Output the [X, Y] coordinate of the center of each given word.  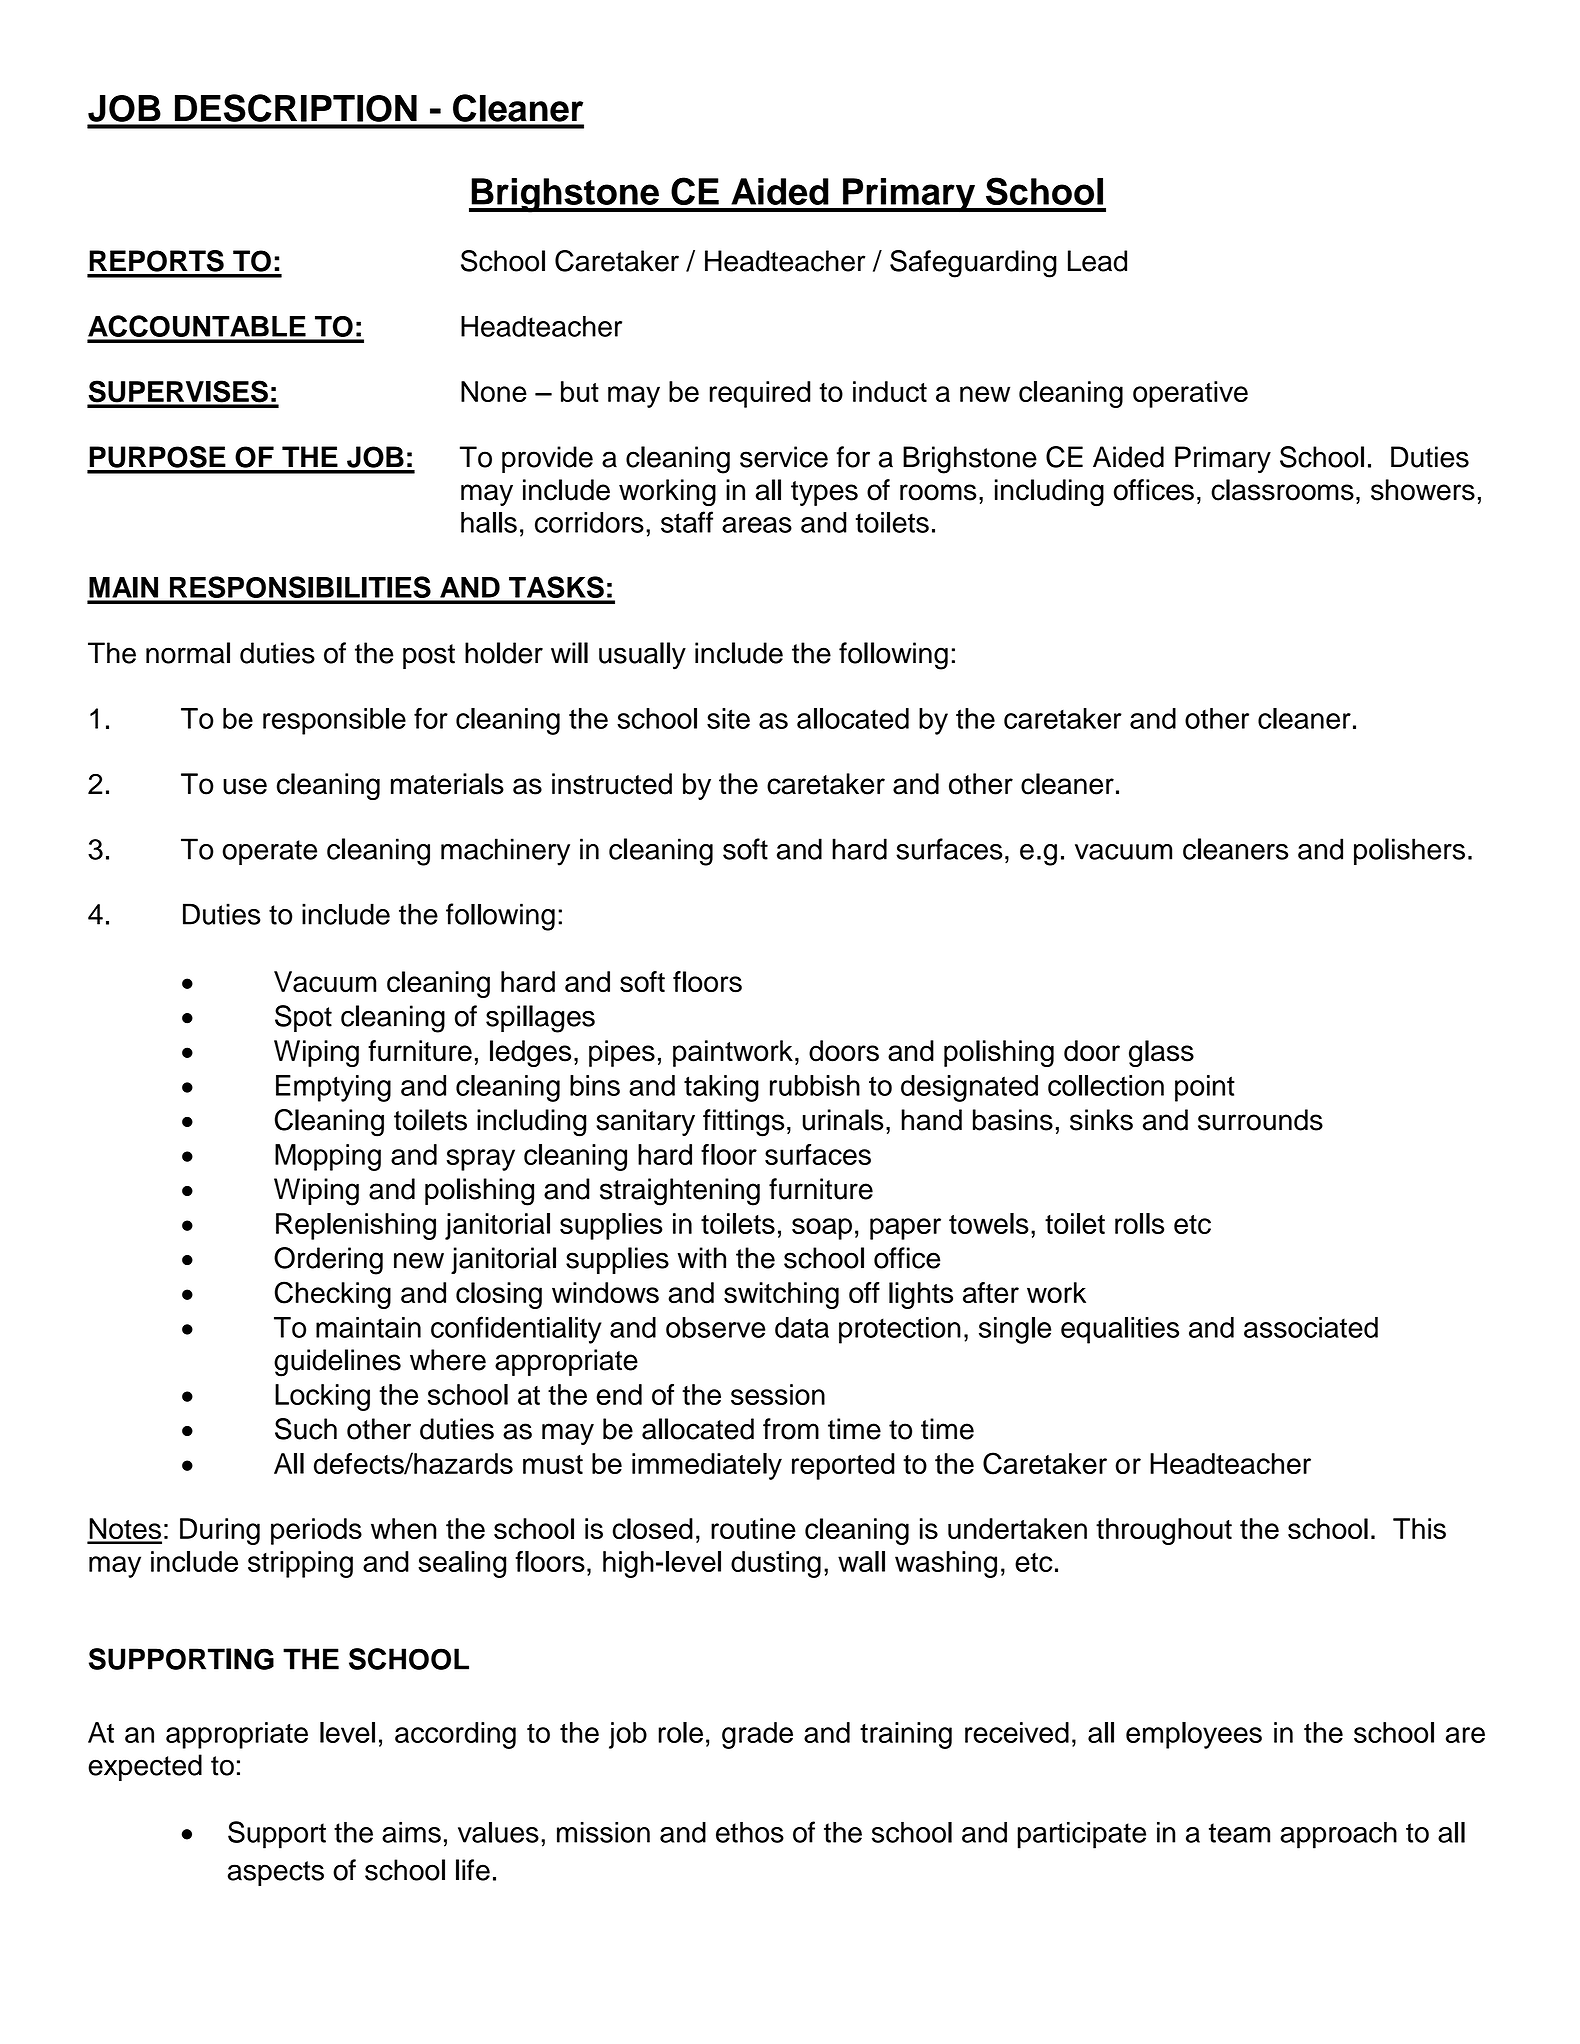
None [494, 391]
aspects [276, 1873]
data [802, 1327]
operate [269, 852]
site [728, 718]
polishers [1409, 851]
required [760, 394]
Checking [333, 1295]
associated [1311, 1327]
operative [1190, 394]
